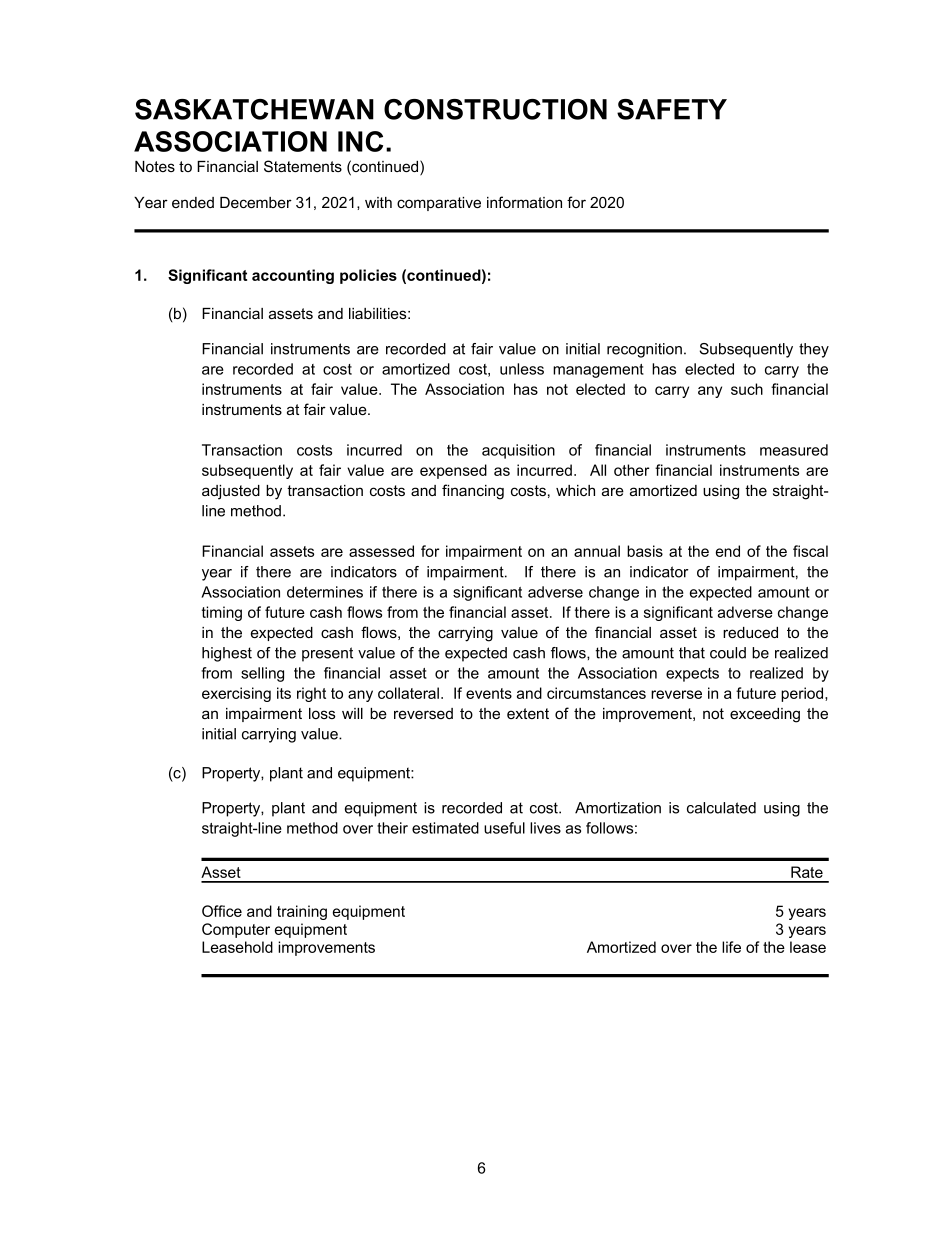 The image size is (952, 1233). Describe the element at coordinates (810, 551) in the screenshot. I see `fiscal` at that location.
